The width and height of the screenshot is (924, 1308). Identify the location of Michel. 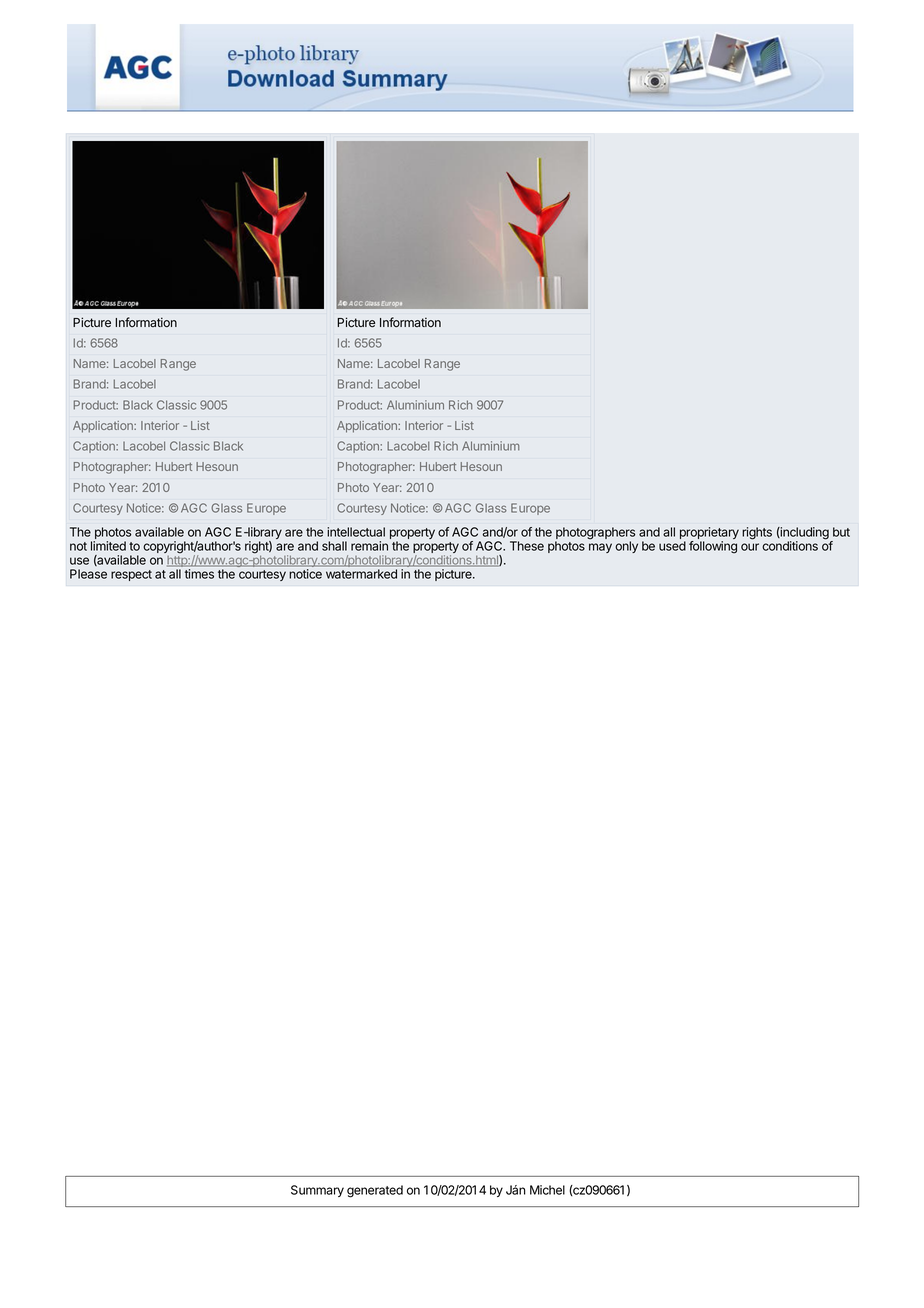
(547, 1190).
